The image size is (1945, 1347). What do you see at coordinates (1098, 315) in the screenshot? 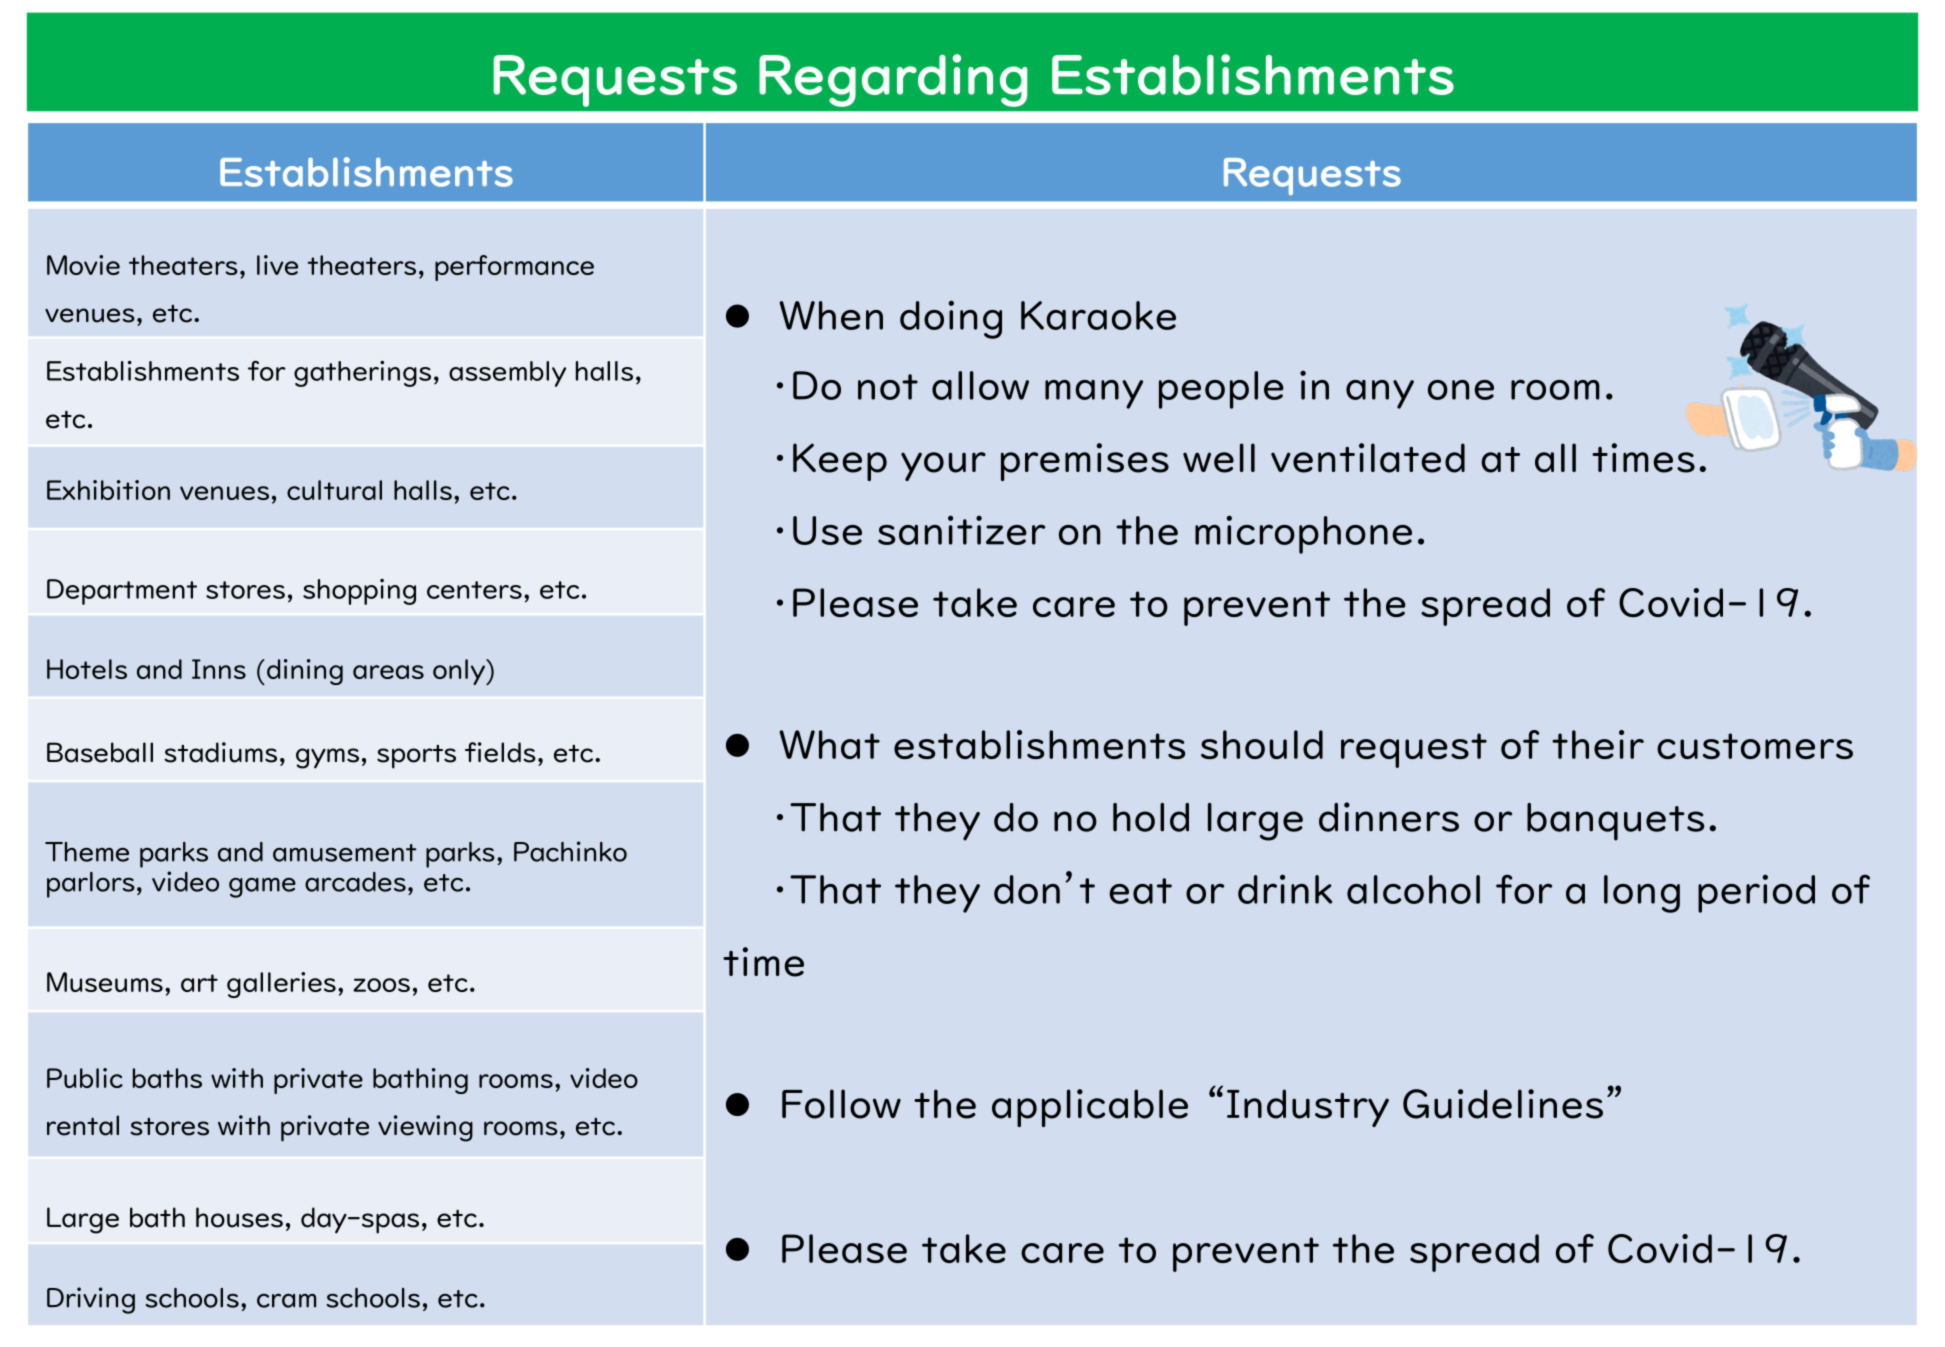
I see `Karaoke` at bounding box center [1098, 315].
